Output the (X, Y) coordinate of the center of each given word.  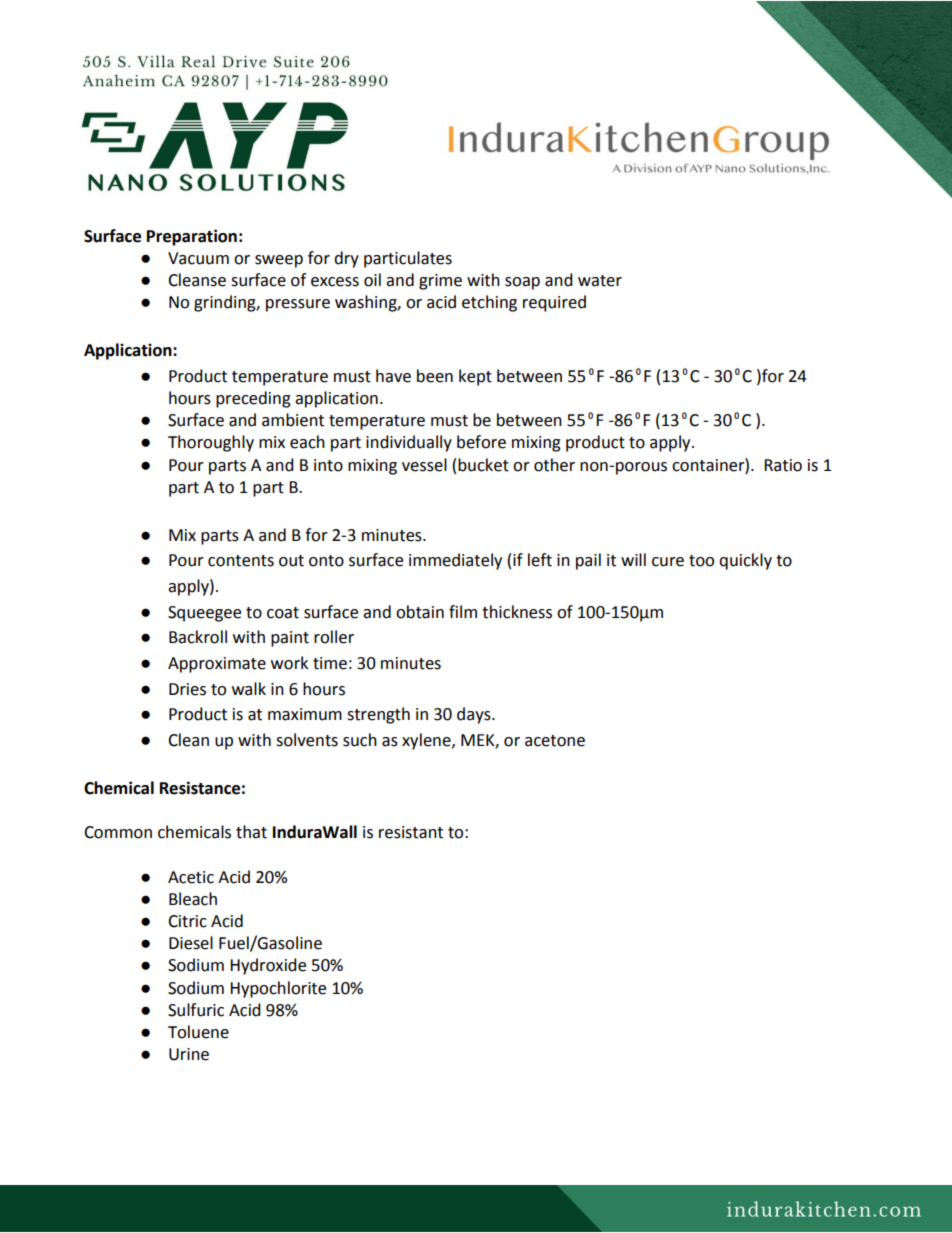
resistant (411, 832)
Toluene (198, 1032)
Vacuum (198, 258)
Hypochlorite (278, 989)
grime (440, 282)
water (600, 281)
